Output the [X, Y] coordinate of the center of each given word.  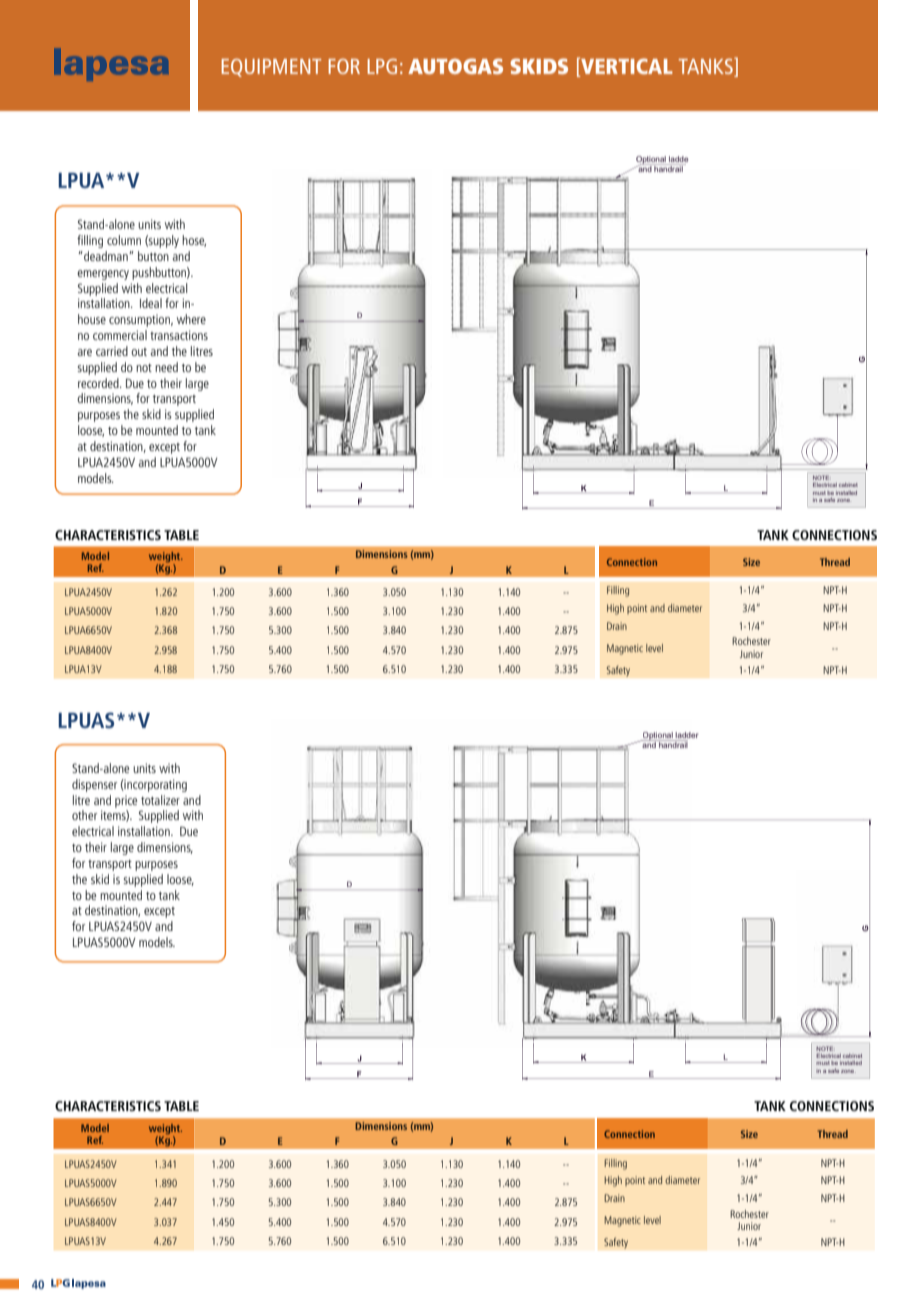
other [84, 815]
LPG [382, 66]
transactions [179, 335]
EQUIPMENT [271, 68]
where [191, 319]
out [139, 352]
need [166, 367]
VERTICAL [626, 65]
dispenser [94, 785]
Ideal [151, 303]
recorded [99, 383]
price [126, 801]
